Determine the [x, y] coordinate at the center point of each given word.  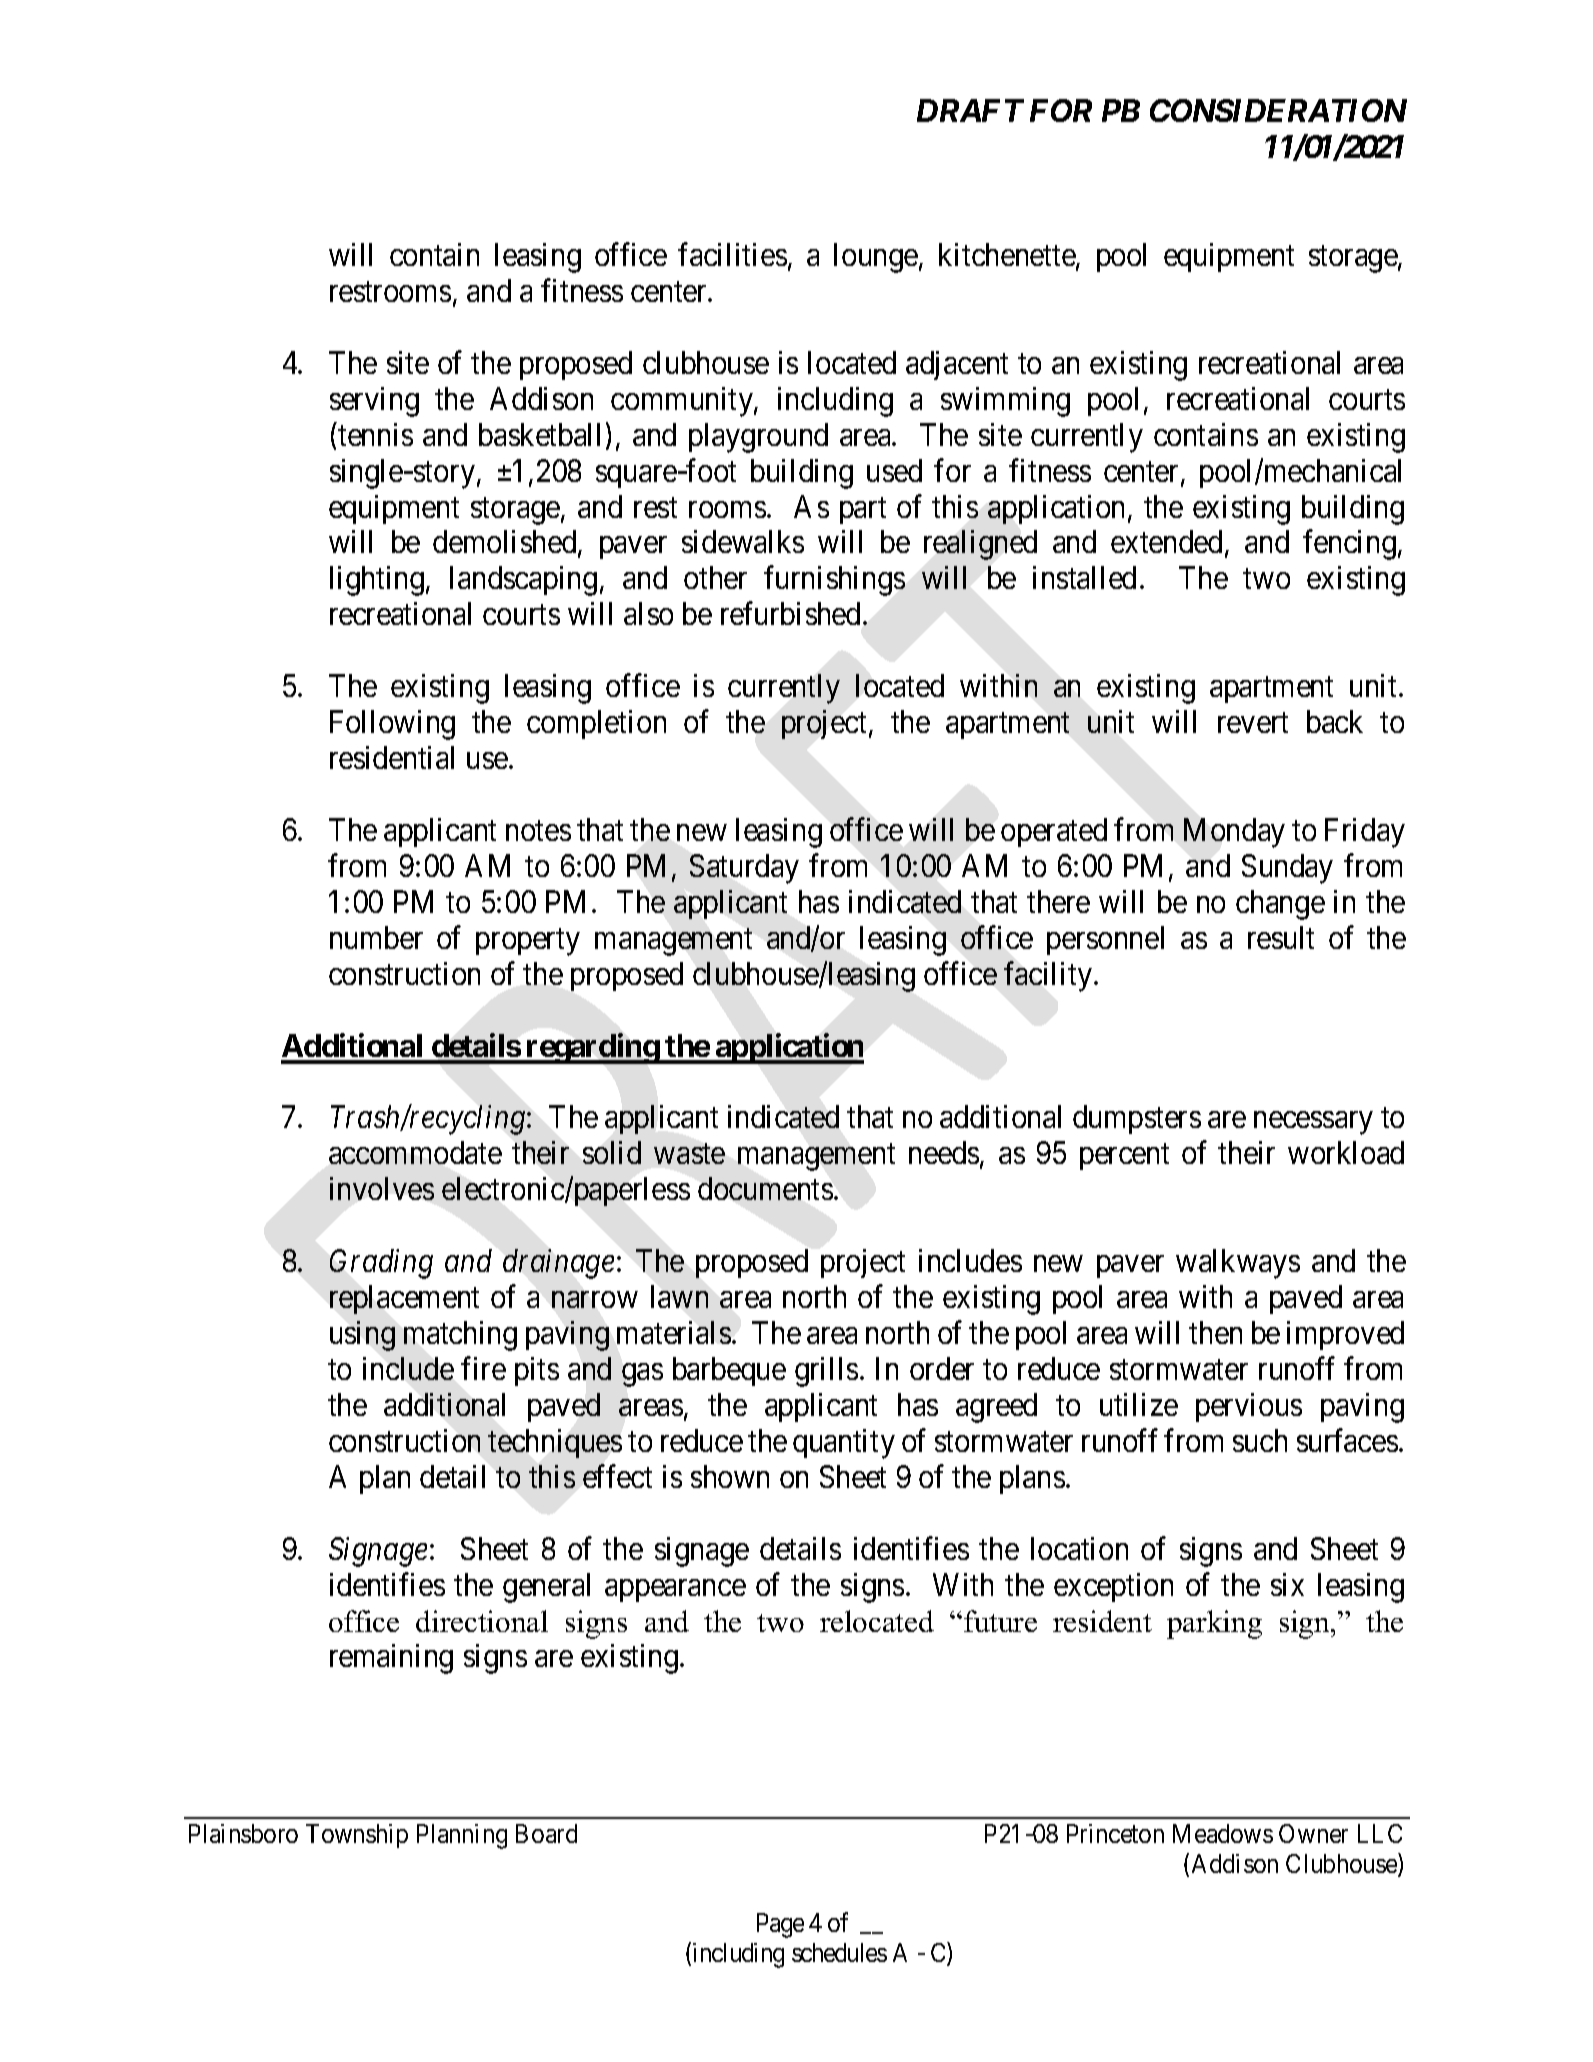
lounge [876, 258]
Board [546, 1833]
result [1281, 937]
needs [944, 1152]
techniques [555, 1443]
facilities [732, 254]
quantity [844, 1444]
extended [1166, 541]
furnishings [834, 581]
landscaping [523, 581]
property [528, 942]
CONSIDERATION [1278, 110]
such [1260, 1440]
